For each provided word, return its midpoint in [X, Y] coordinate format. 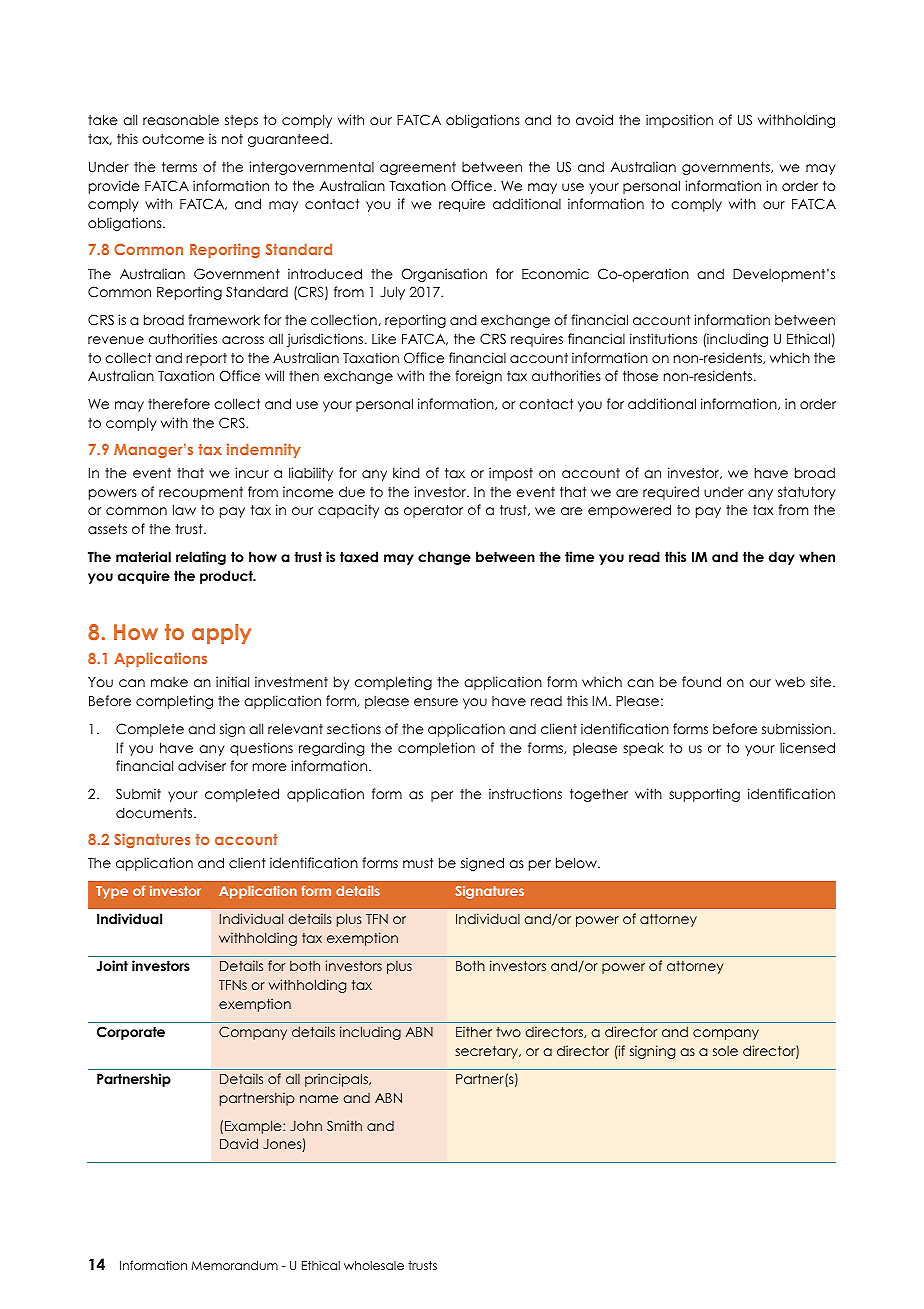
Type [112, 892]
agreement [418, 168]
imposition [679, 121]
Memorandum [234, 1265]
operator [433, 511]
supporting [704, 795]
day [782, 558]
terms [179, 167]
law [184, 509]
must [418, 863]
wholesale [374, 1265]
